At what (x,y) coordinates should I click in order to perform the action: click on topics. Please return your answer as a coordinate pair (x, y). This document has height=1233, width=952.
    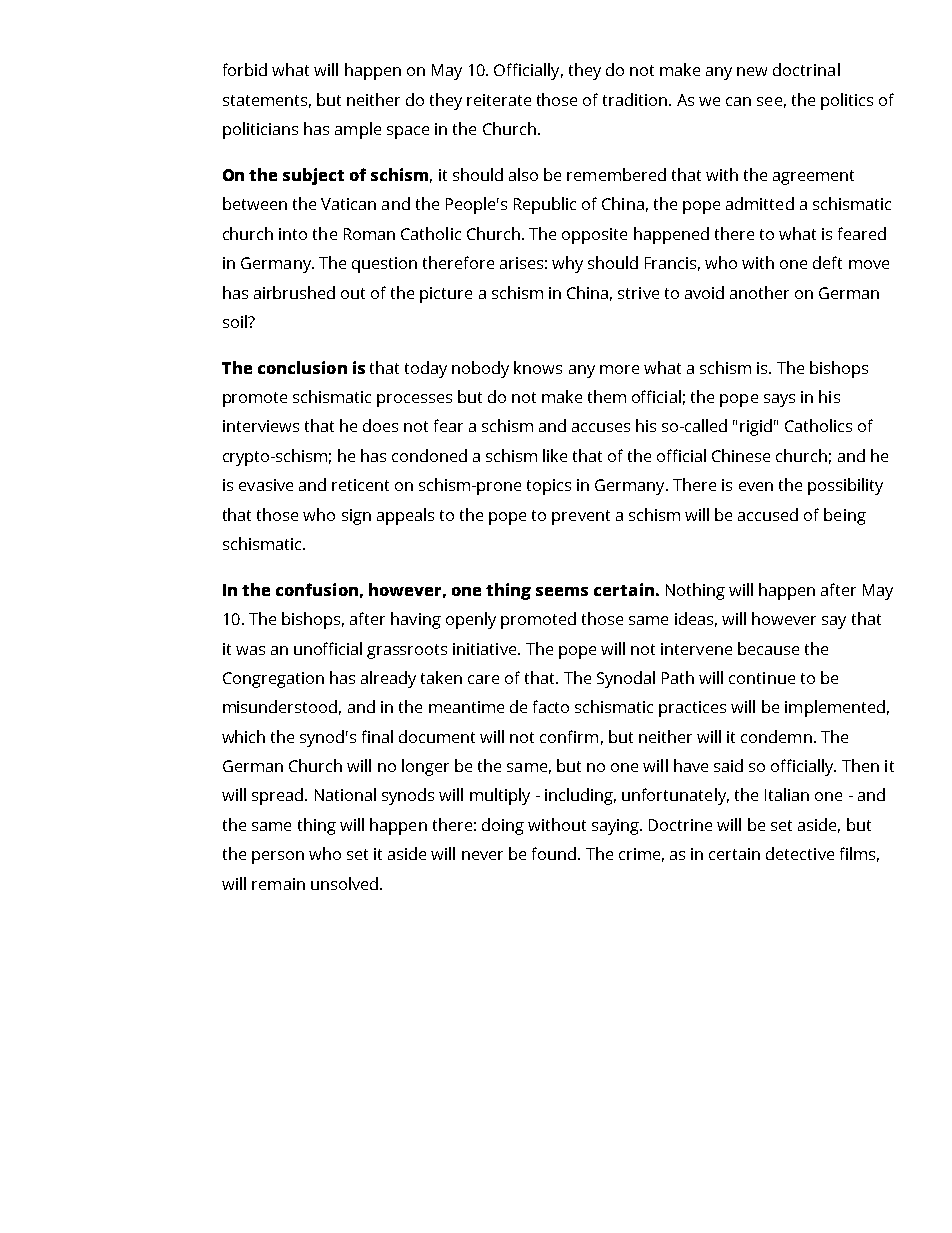
    Looking at the image, I should click on (549, 487).
